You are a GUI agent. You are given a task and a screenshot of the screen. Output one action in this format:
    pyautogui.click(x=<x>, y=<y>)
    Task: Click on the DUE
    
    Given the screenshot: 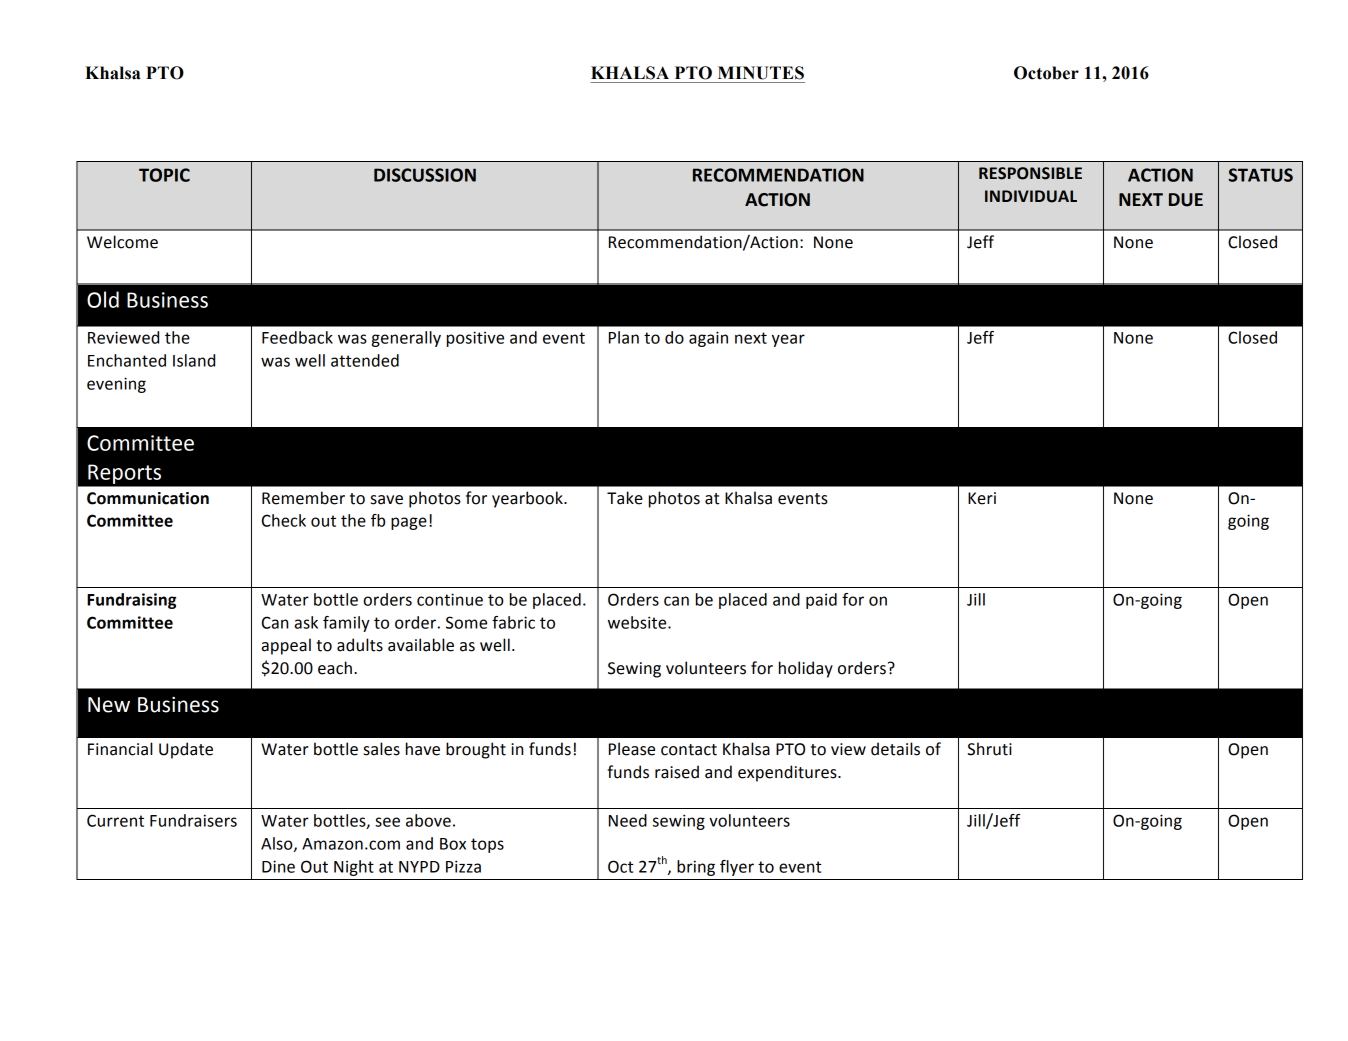 What is the action you would take?
    pyautogui.click(x=1186, y=200)
